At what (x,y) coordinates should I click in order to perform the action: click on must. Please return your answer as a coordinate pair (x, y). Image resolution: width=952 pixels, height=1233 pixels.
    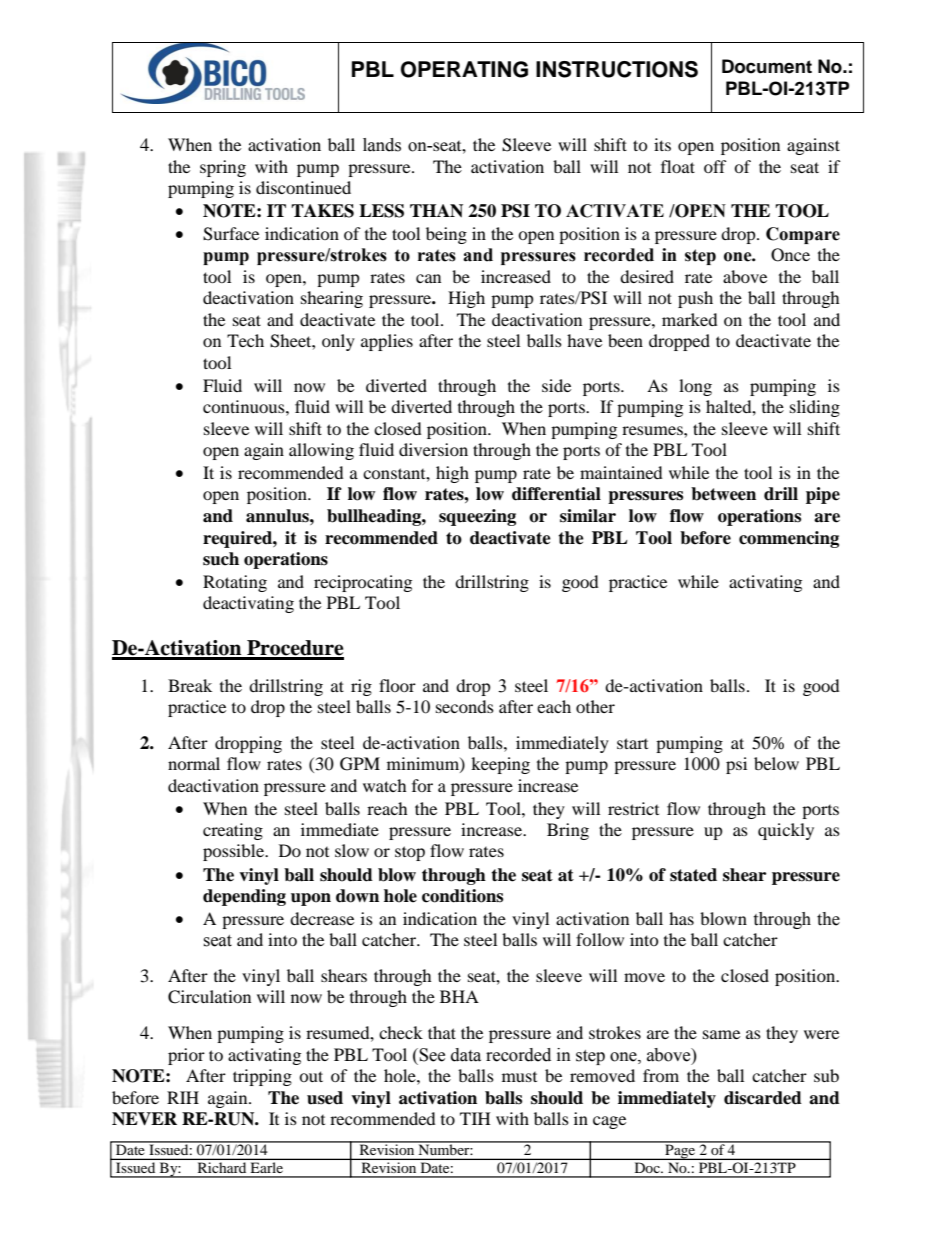
    Looking at the image, I should click on (519, 1077).
